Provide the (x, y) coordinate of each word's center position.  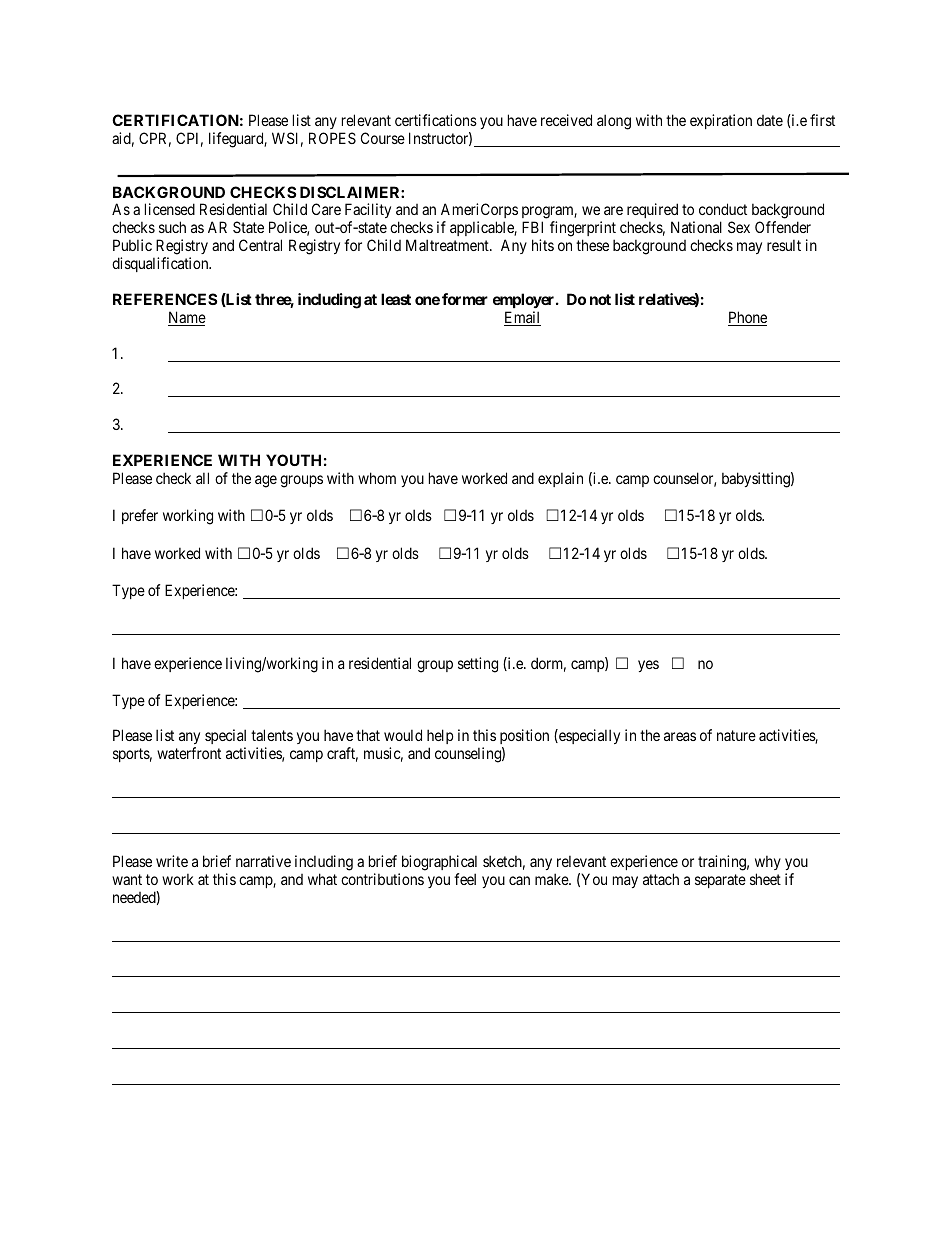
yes (648, 666)
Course (383, 138)
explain (560, 479)
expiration (721, 121)
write (172, 861)
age (266, 481)
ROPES (332, 138)
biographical (439, 863)
